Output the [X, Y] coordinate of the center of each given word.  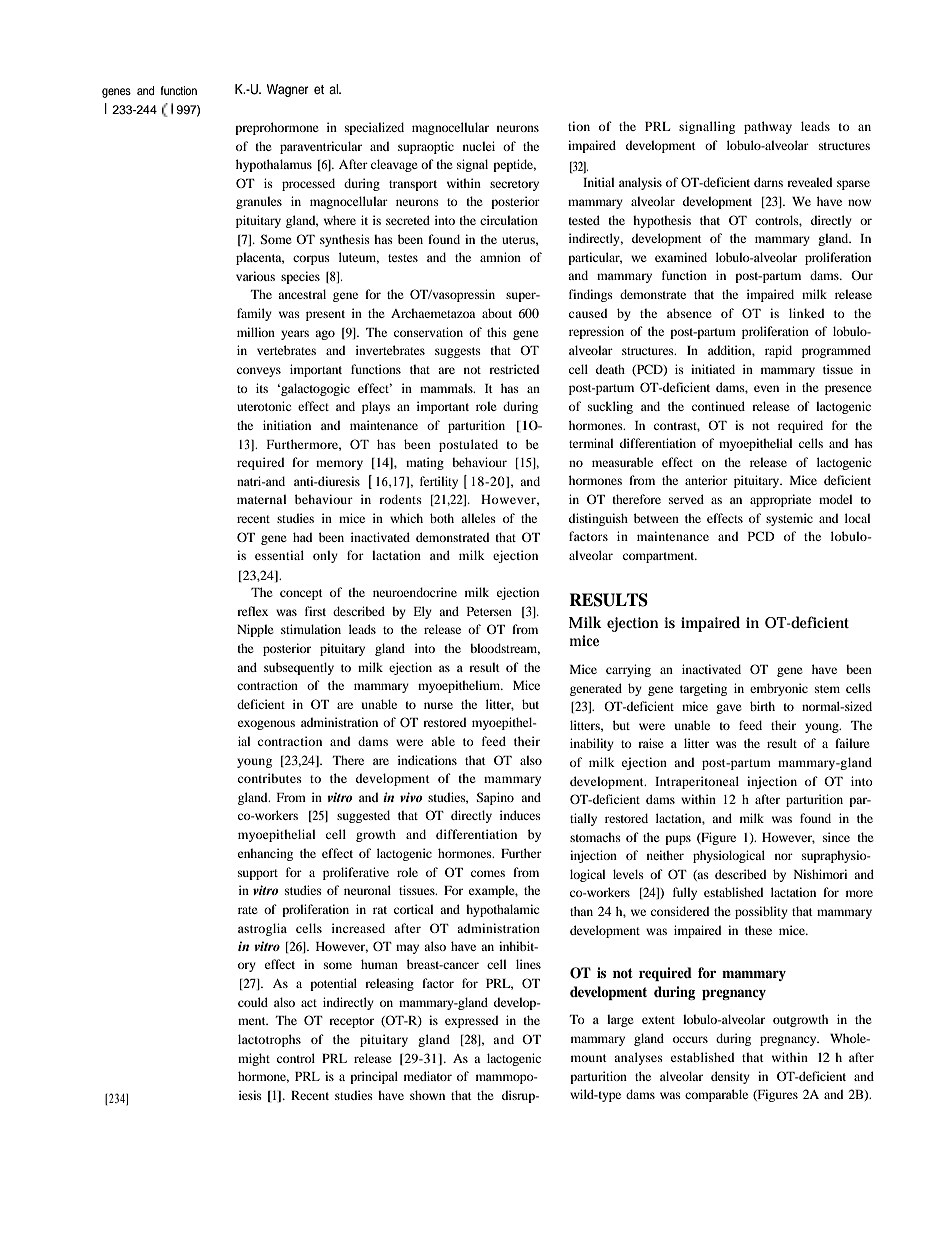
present [325, 315]
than [581, 911]
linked [806, 313]
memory [339, 465]
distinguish [598, 519]
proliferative [356, 873]
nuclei [479, 146]
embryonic [779, 689]
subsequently [299, 668]
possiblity [761, 912]
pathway [768, 127]
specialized [374, 128]
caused [588, 313]
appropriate [780, 500]
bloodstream [505, 649]
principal [374, 1077]
